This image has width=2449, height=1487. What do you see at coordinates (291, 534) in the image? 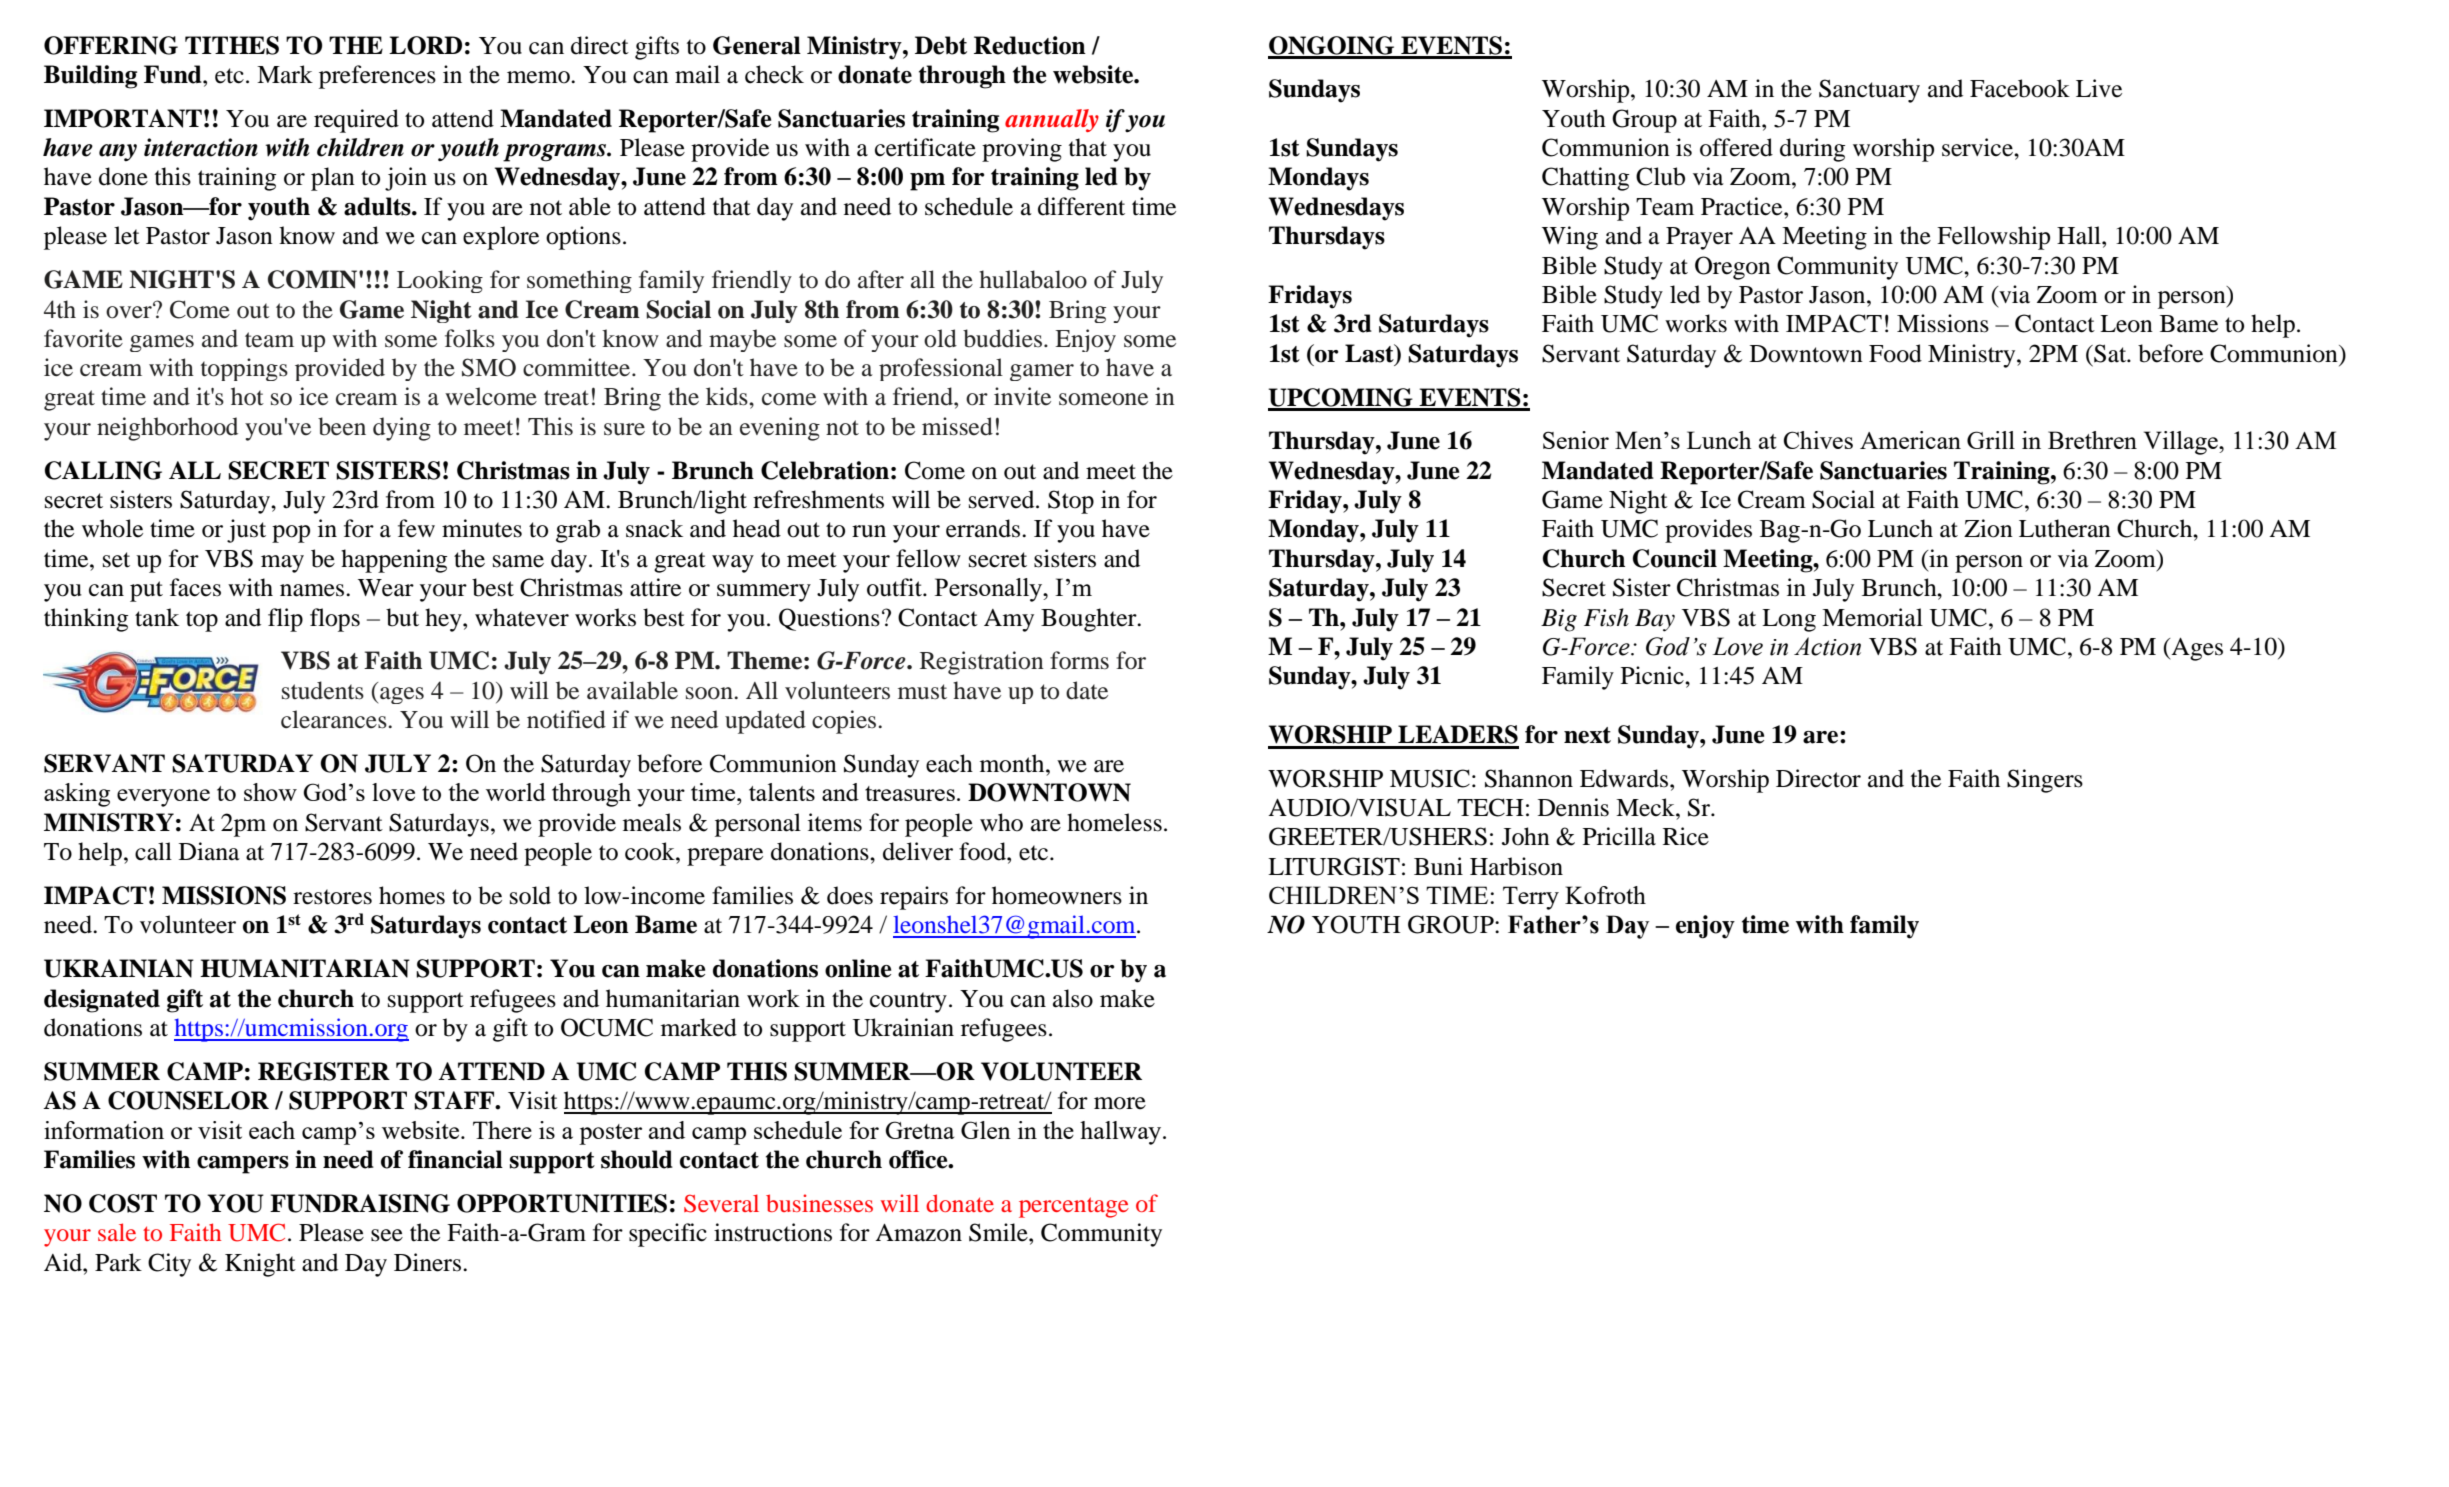
I see `pop` at bounding box center [291, 534].
